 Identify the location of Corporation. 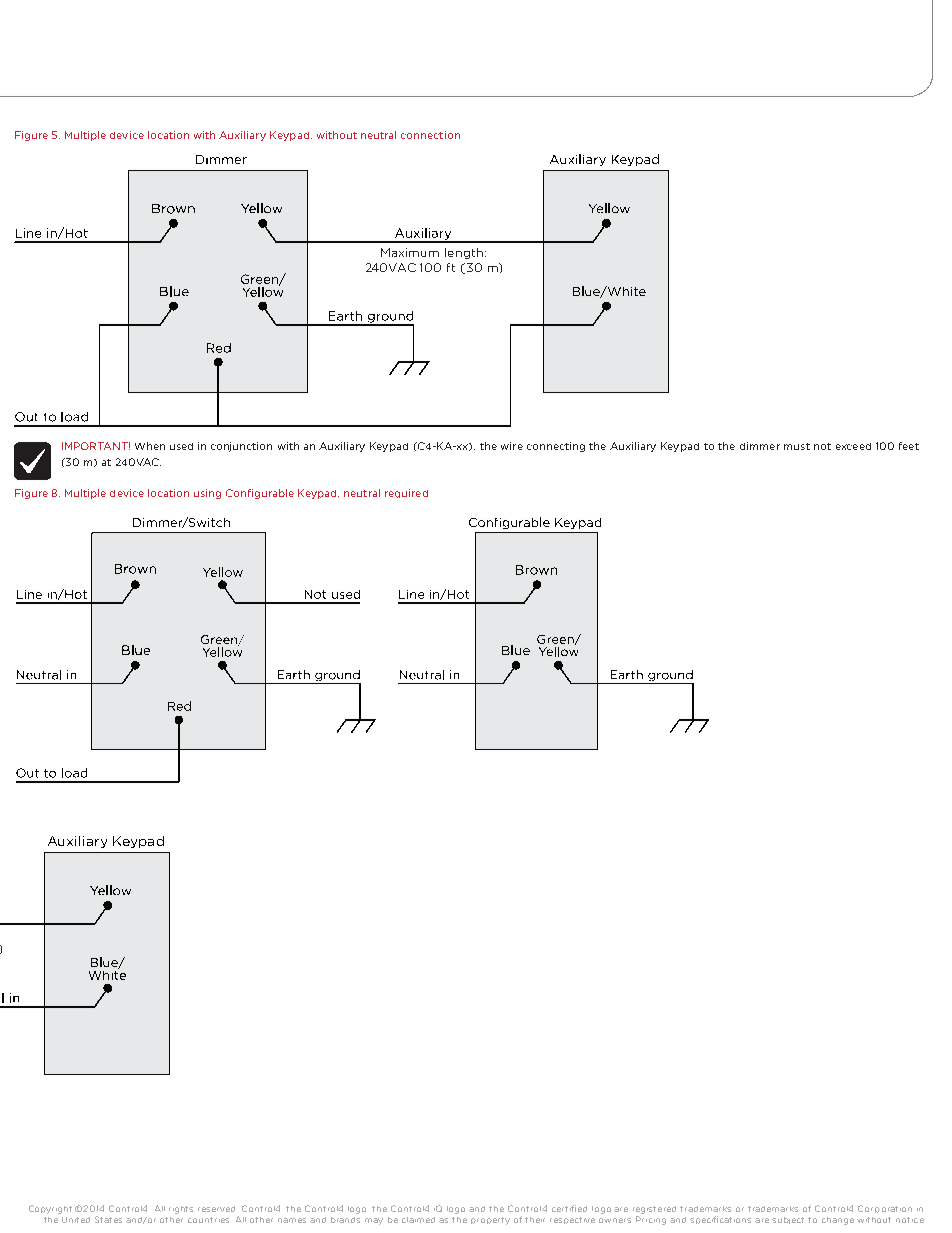
(885, 1209).
